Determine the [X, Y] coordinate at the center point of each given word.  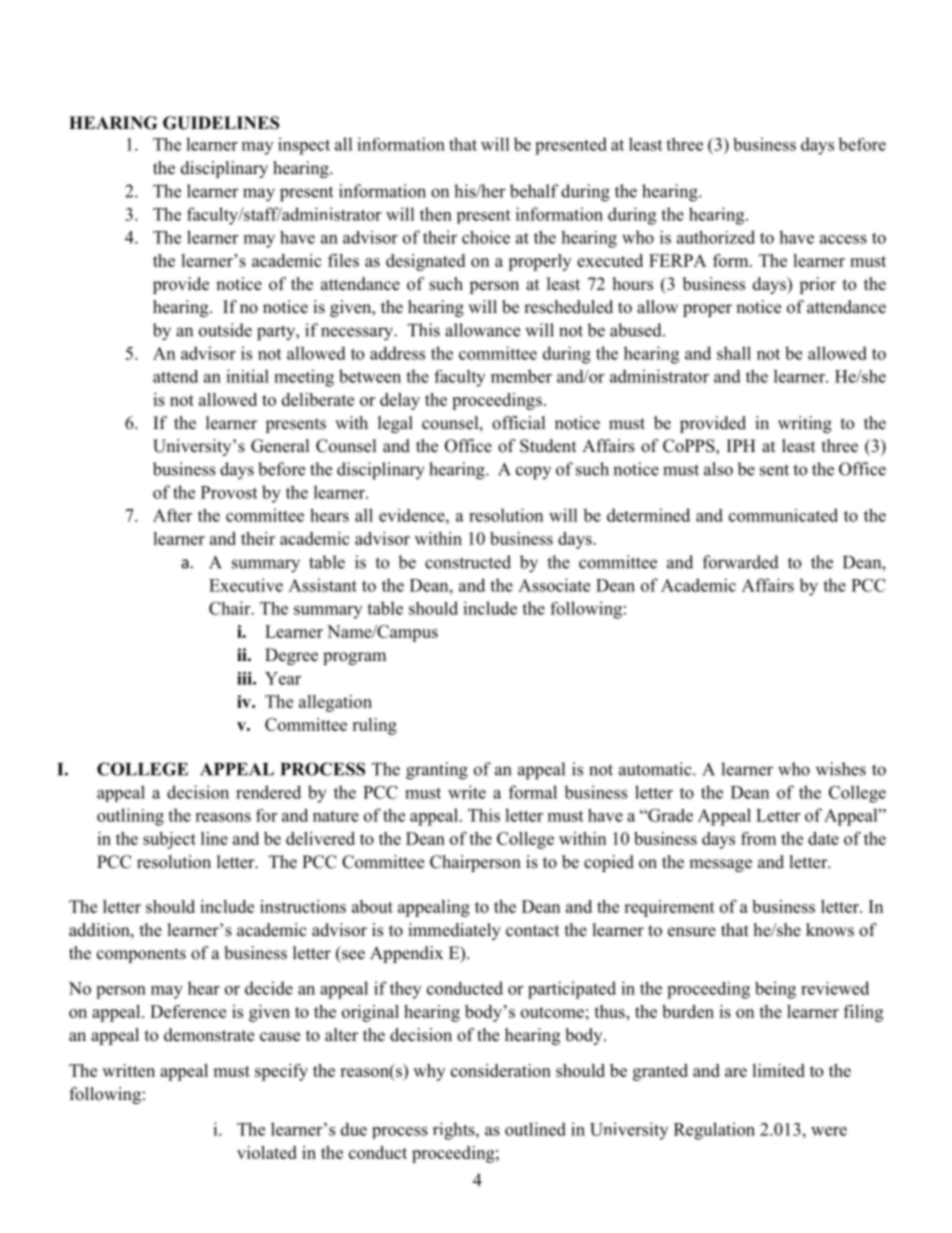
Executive [246, 585]
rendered [268, 792]
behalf [534, 191]
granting [437, 771]
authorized [716, 237]
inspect [304, 146]
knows [830, 930]
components [141, 955]
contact [532, 931]
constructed [468, 562]
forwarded [741, 562]
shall [734, 353]
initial [247, 376]
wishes [841, 769]
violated [267, 1152]
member [521, 376]
